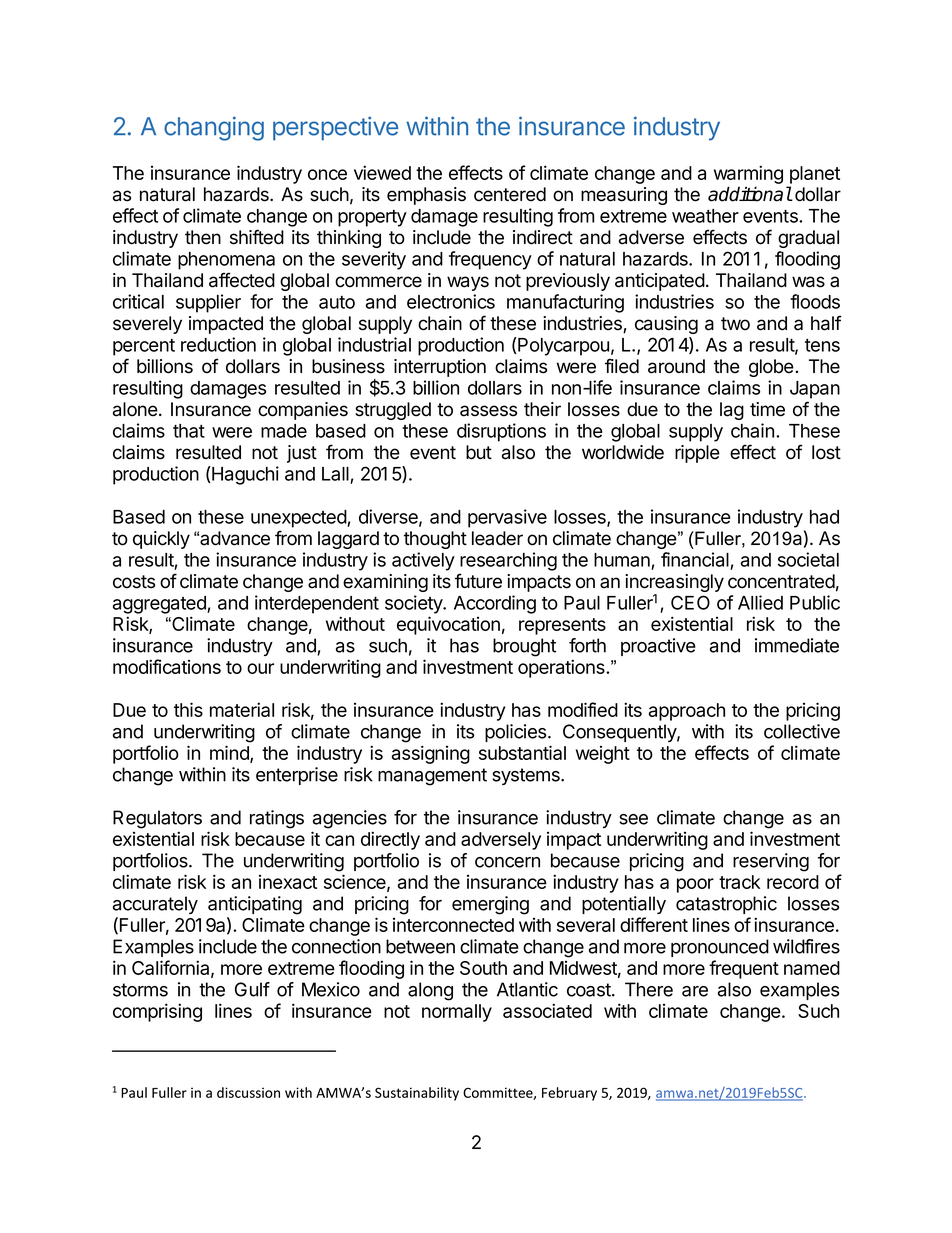 This page has width=952, height=1233. I want to click on changing, so click(214, 128).
